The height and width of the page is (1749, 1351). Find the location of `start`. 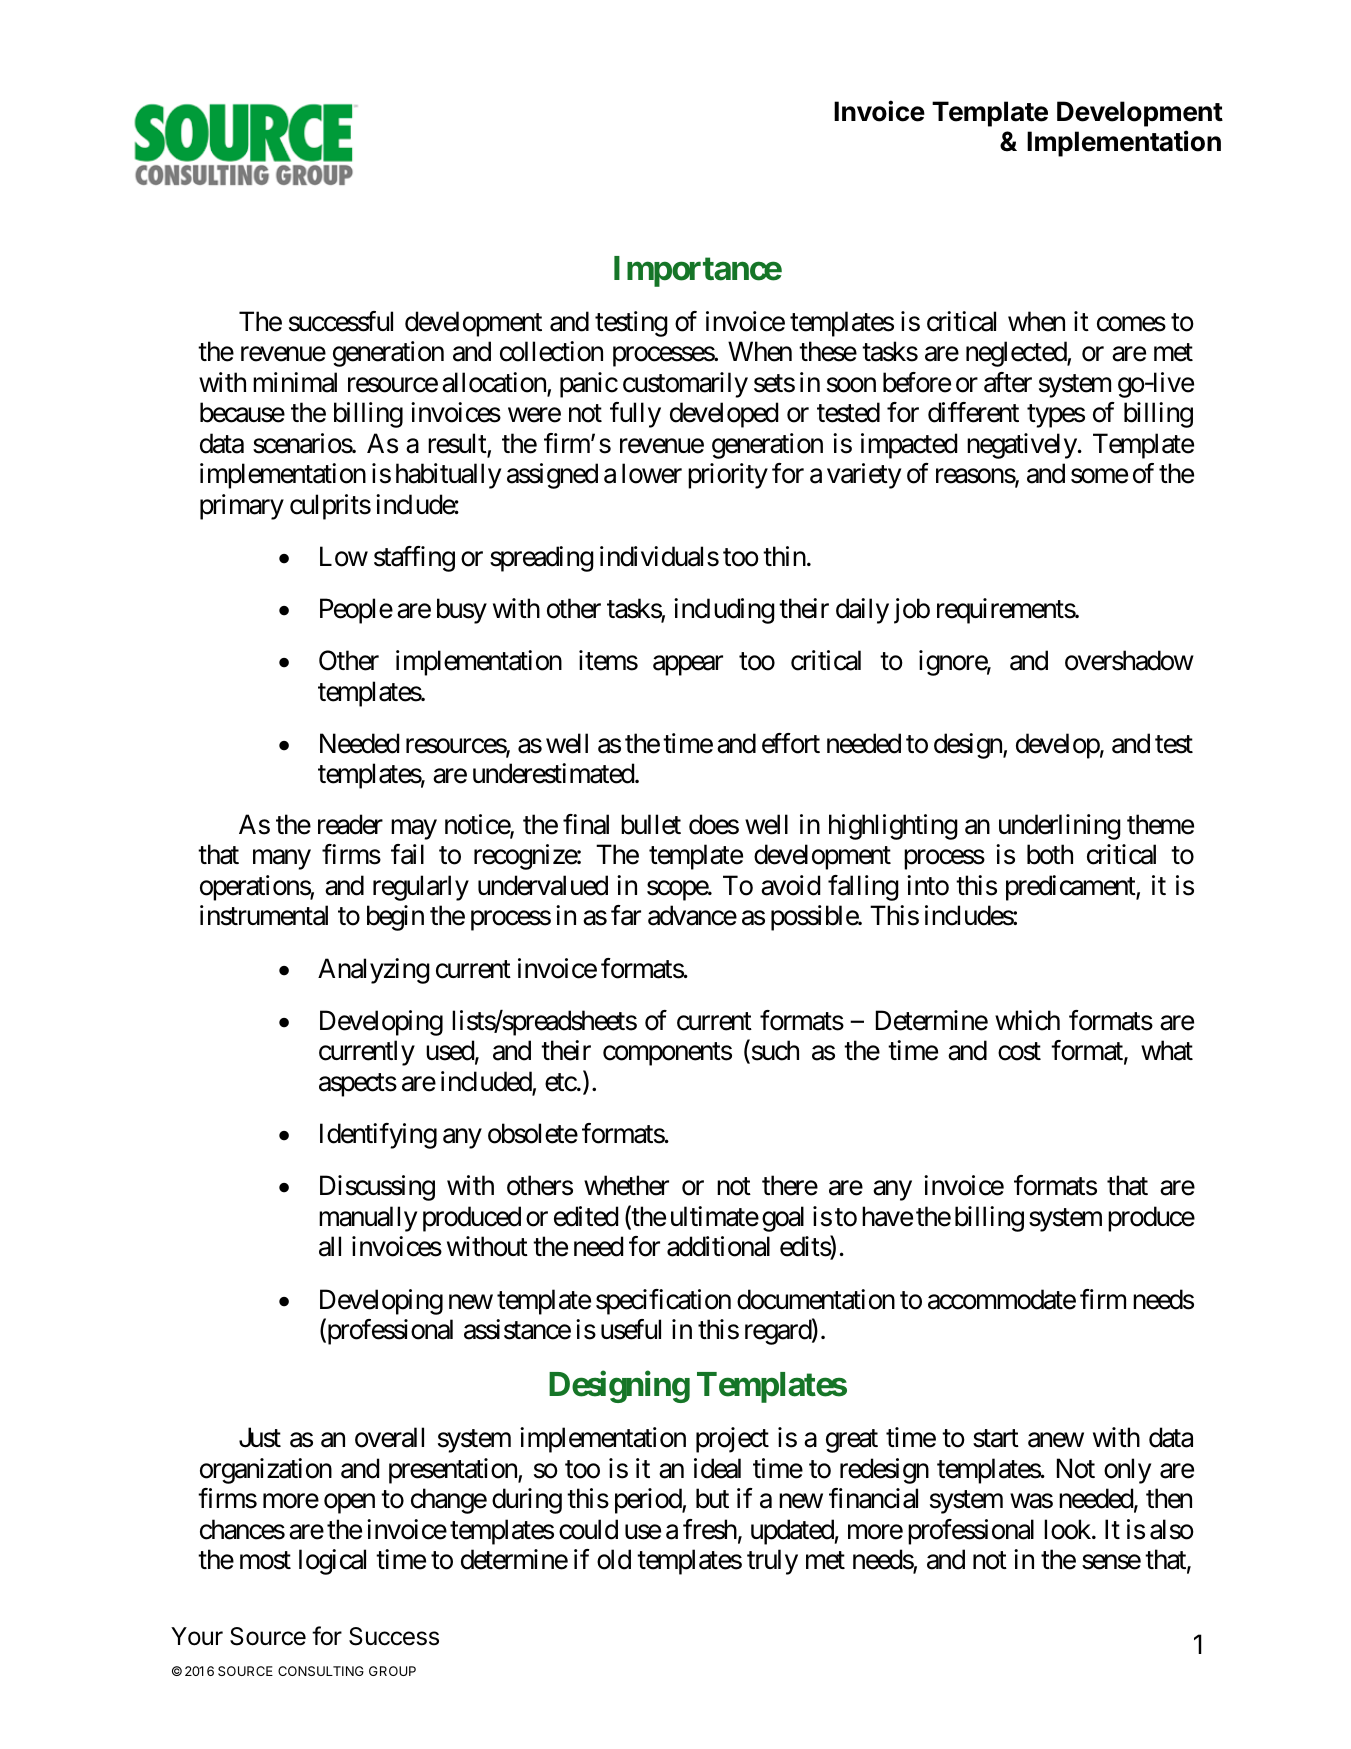

start is located at coordinates (996, 1439).
